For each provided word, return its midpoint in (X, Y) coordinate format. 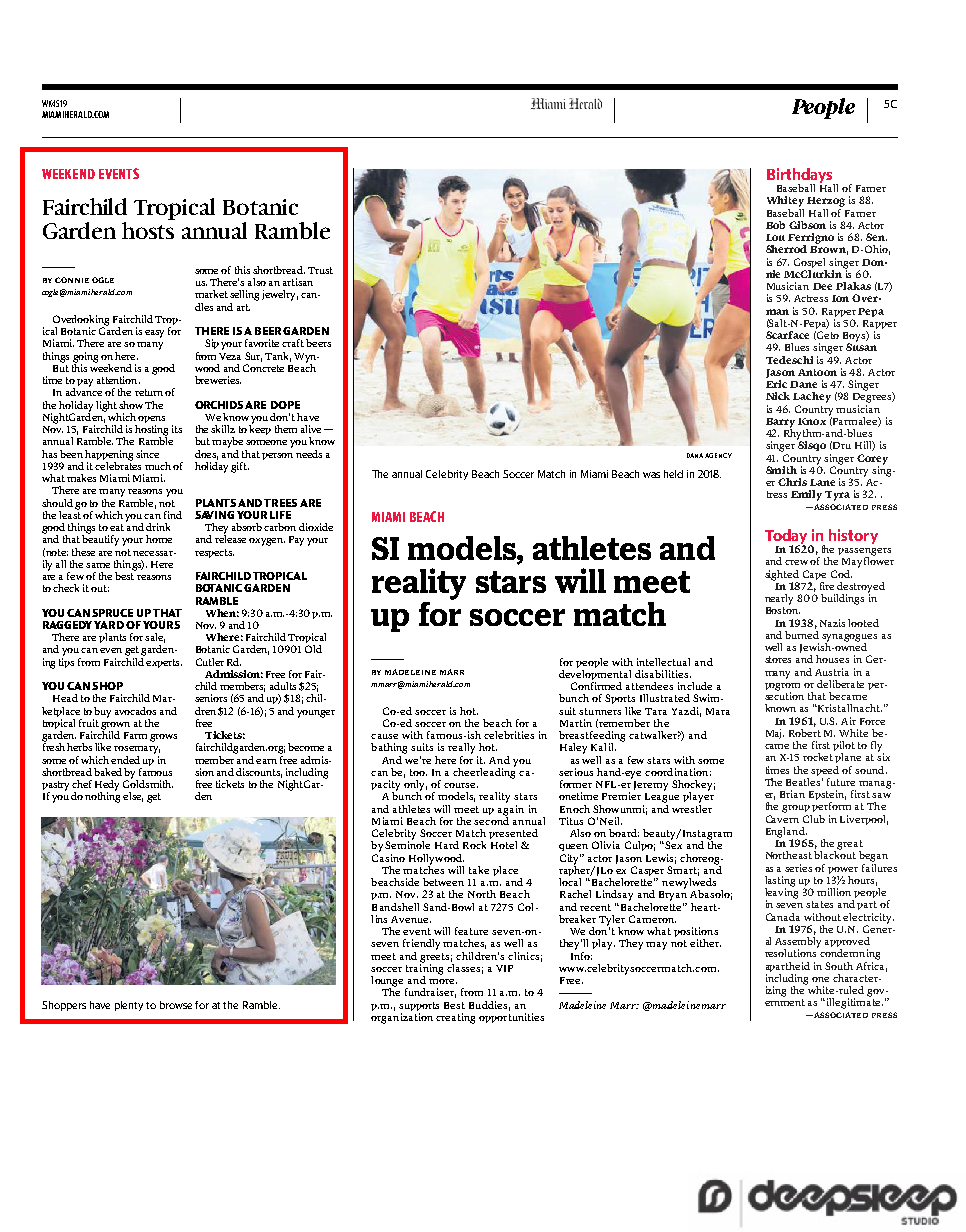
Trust (320, 270)
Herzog (826, 203)
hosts (148, 229)
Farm (135, 735)
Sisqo (811, 445)
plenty (129, 1006)
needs (309, 454)
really (461, 748)
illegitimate (855, 1002)
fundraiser (430, 993)
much (158, 466)
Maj (775, 734)
